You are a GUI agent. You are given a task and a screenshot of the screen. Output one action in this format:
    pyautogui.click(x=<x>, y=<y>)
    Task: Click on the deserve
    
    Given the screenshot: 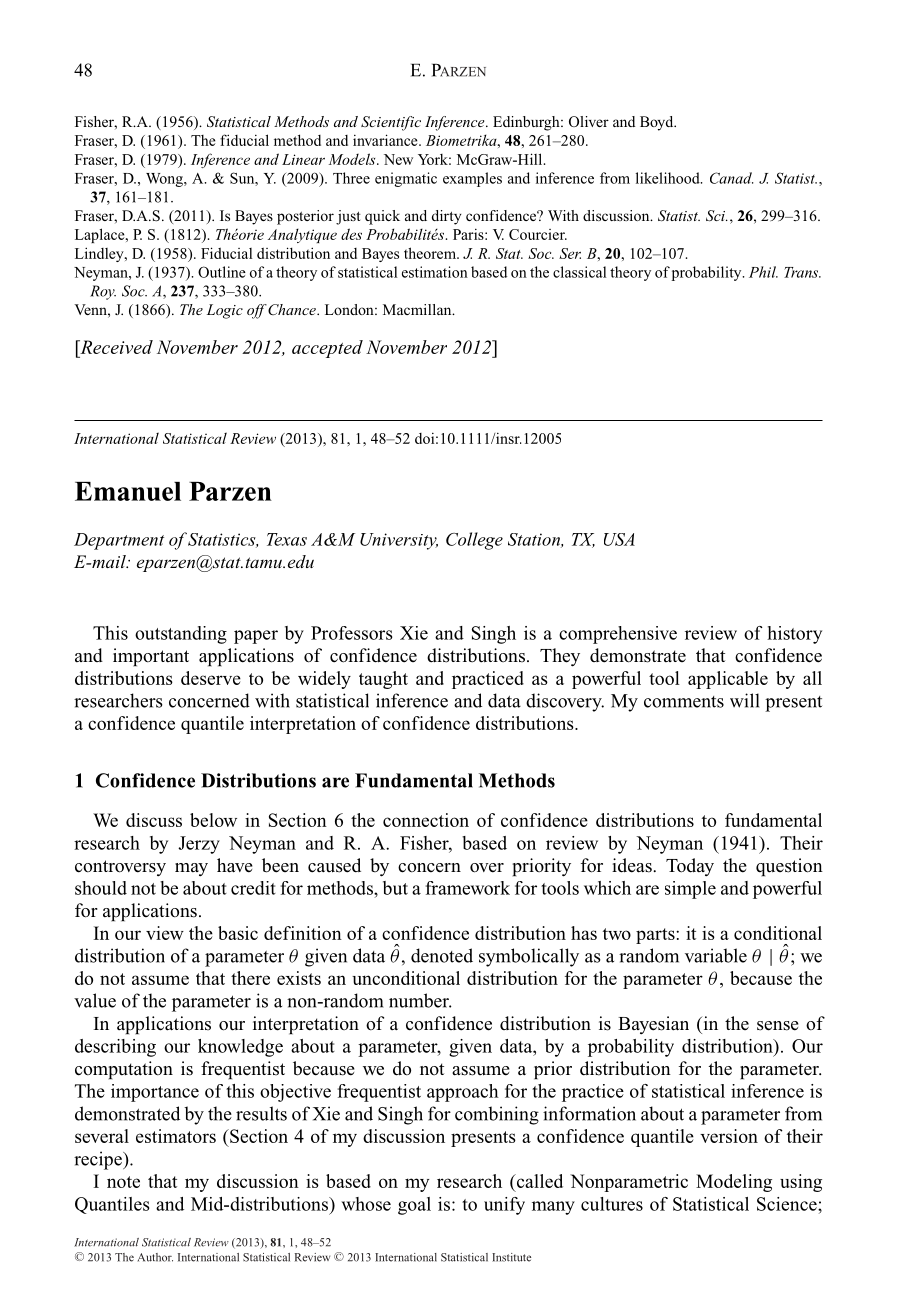 What is the action you would take?
    pyautogui.click(x=211, y=678)
